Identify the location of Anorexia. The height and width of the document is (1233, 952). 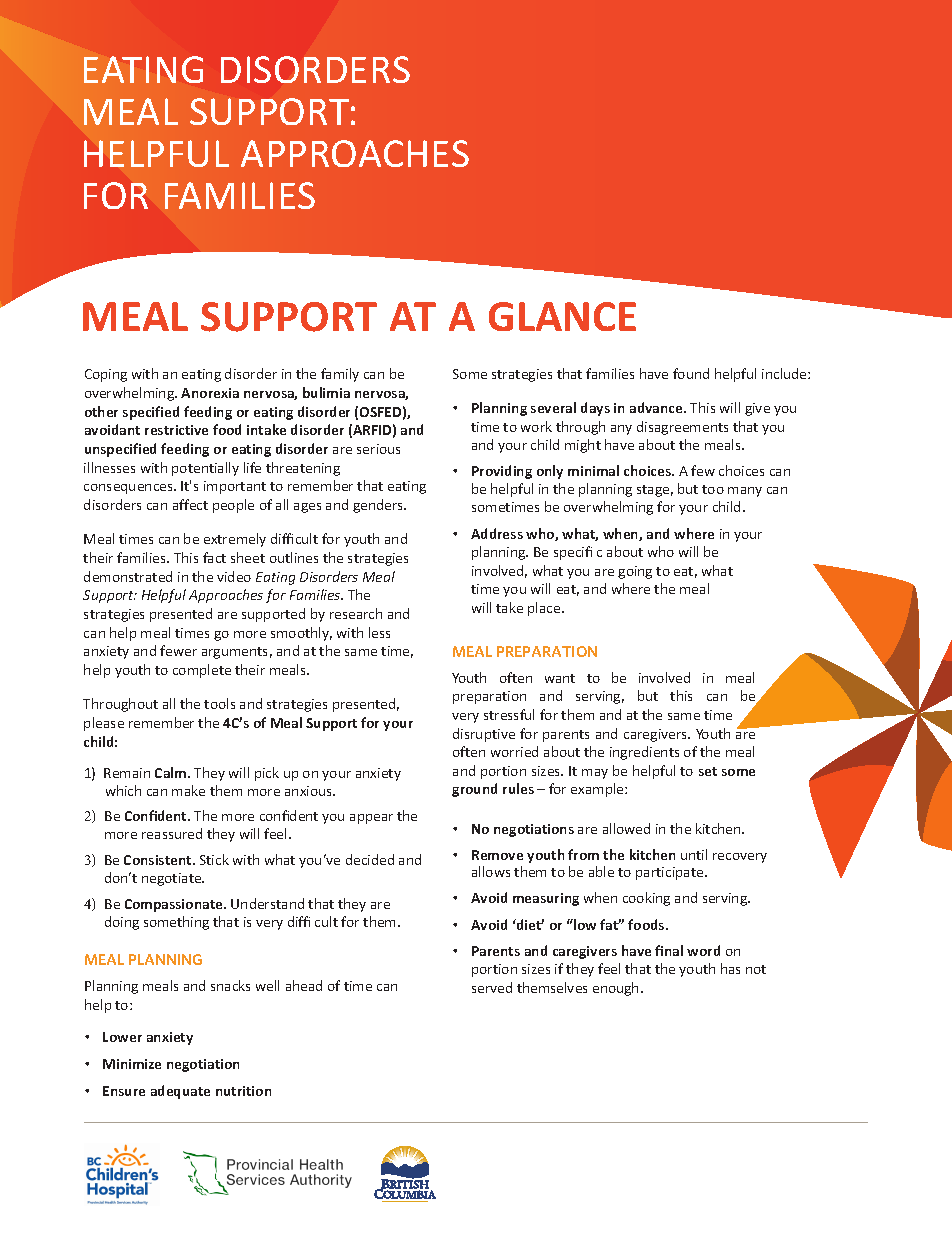
(210, 393).
